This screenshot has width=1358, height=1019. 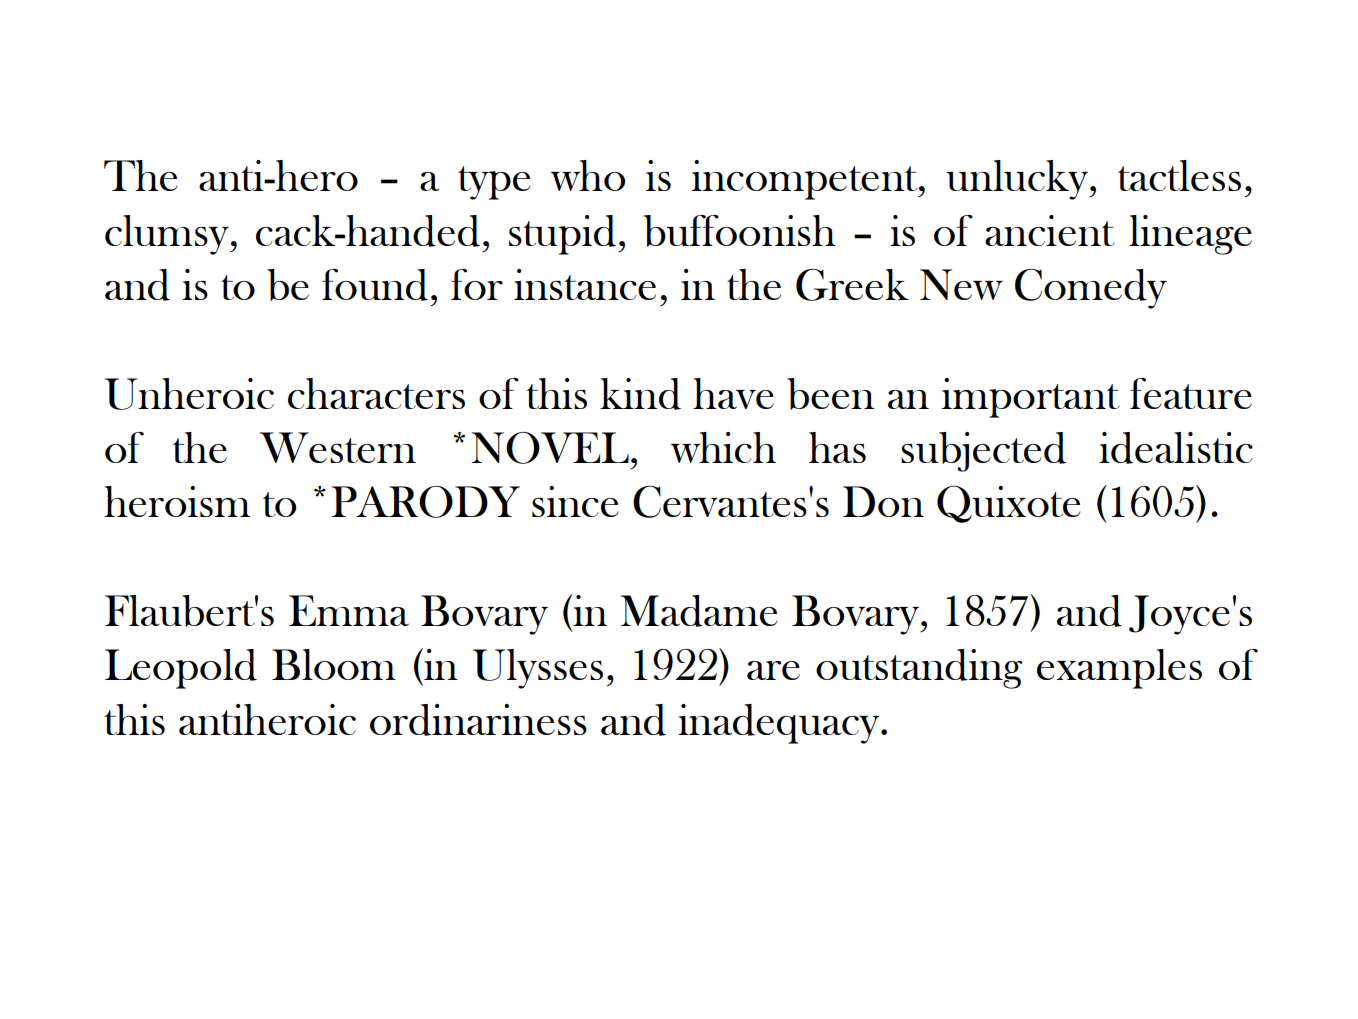 What do you see at coordinates (780, 724) in the screenshot?
I see `inadequacy` at bounding box center [780, 724].
